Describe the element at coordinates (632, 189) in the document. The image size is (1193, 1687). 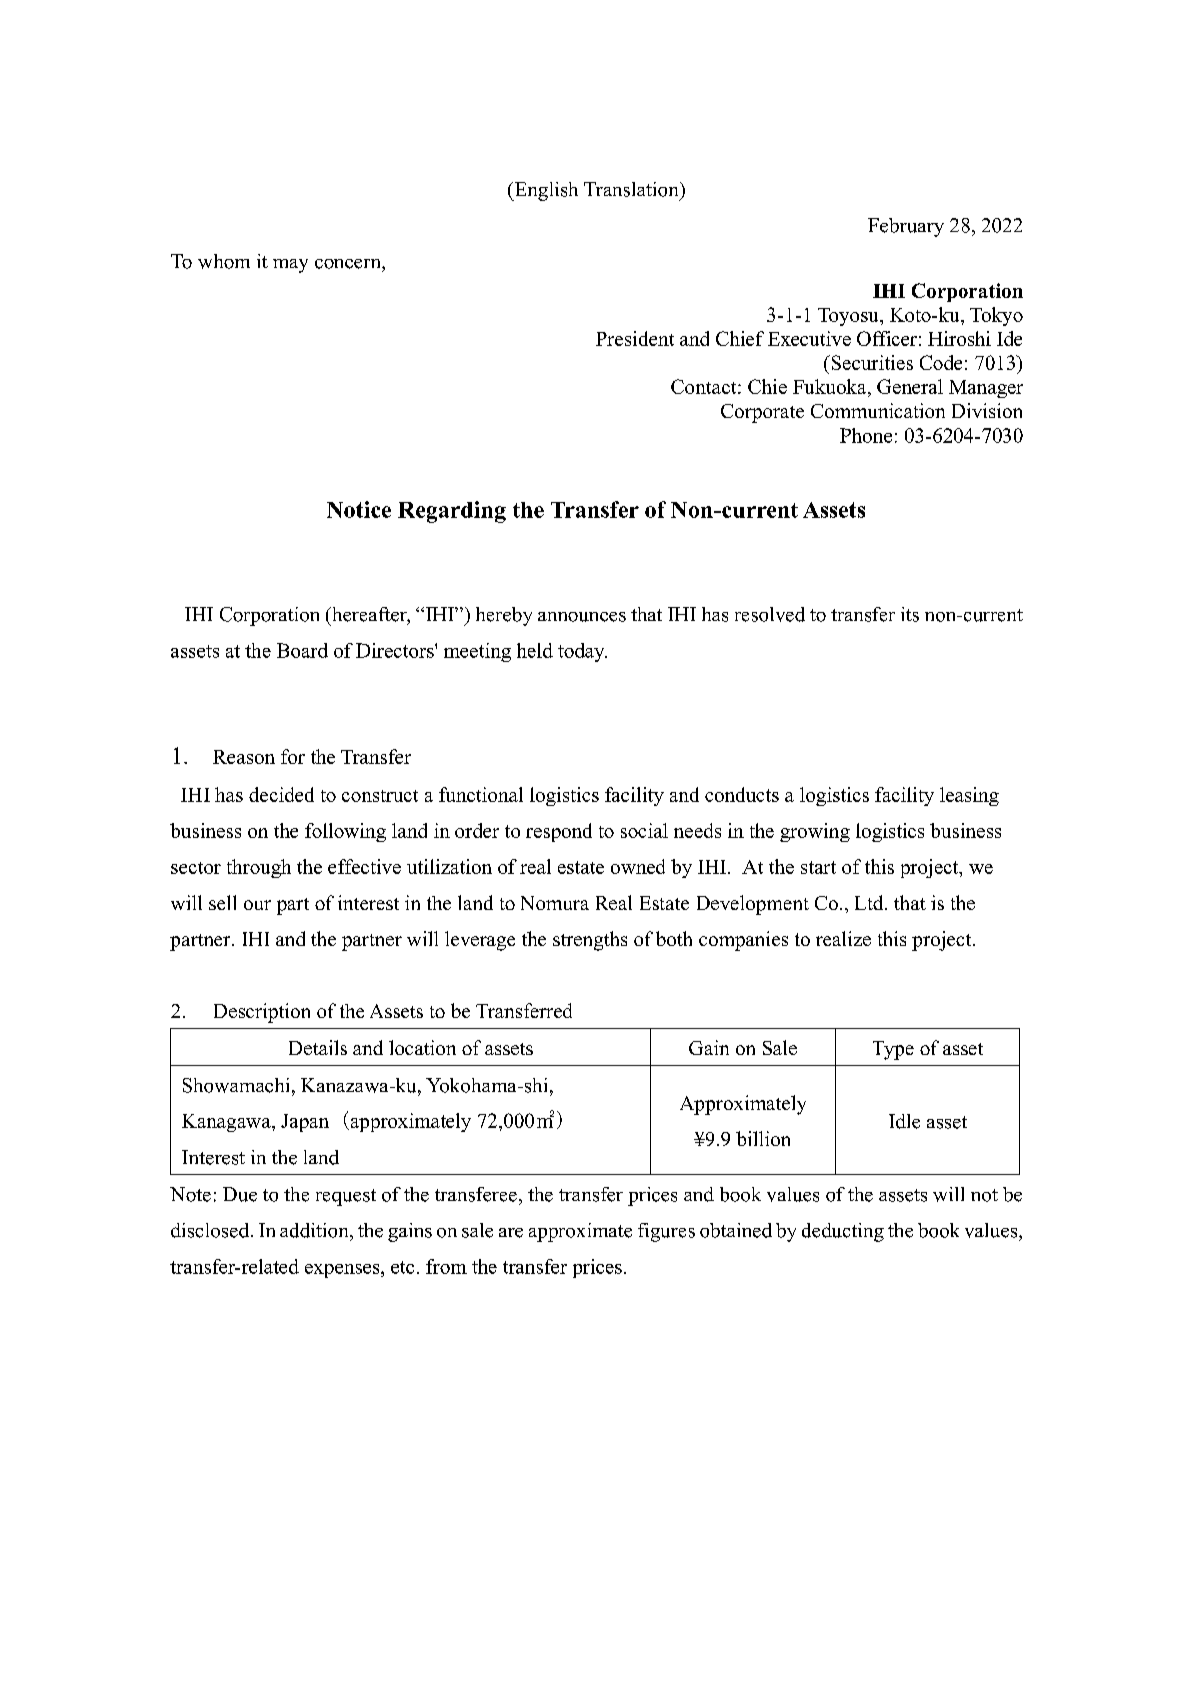
I see `Translation` at that location.
